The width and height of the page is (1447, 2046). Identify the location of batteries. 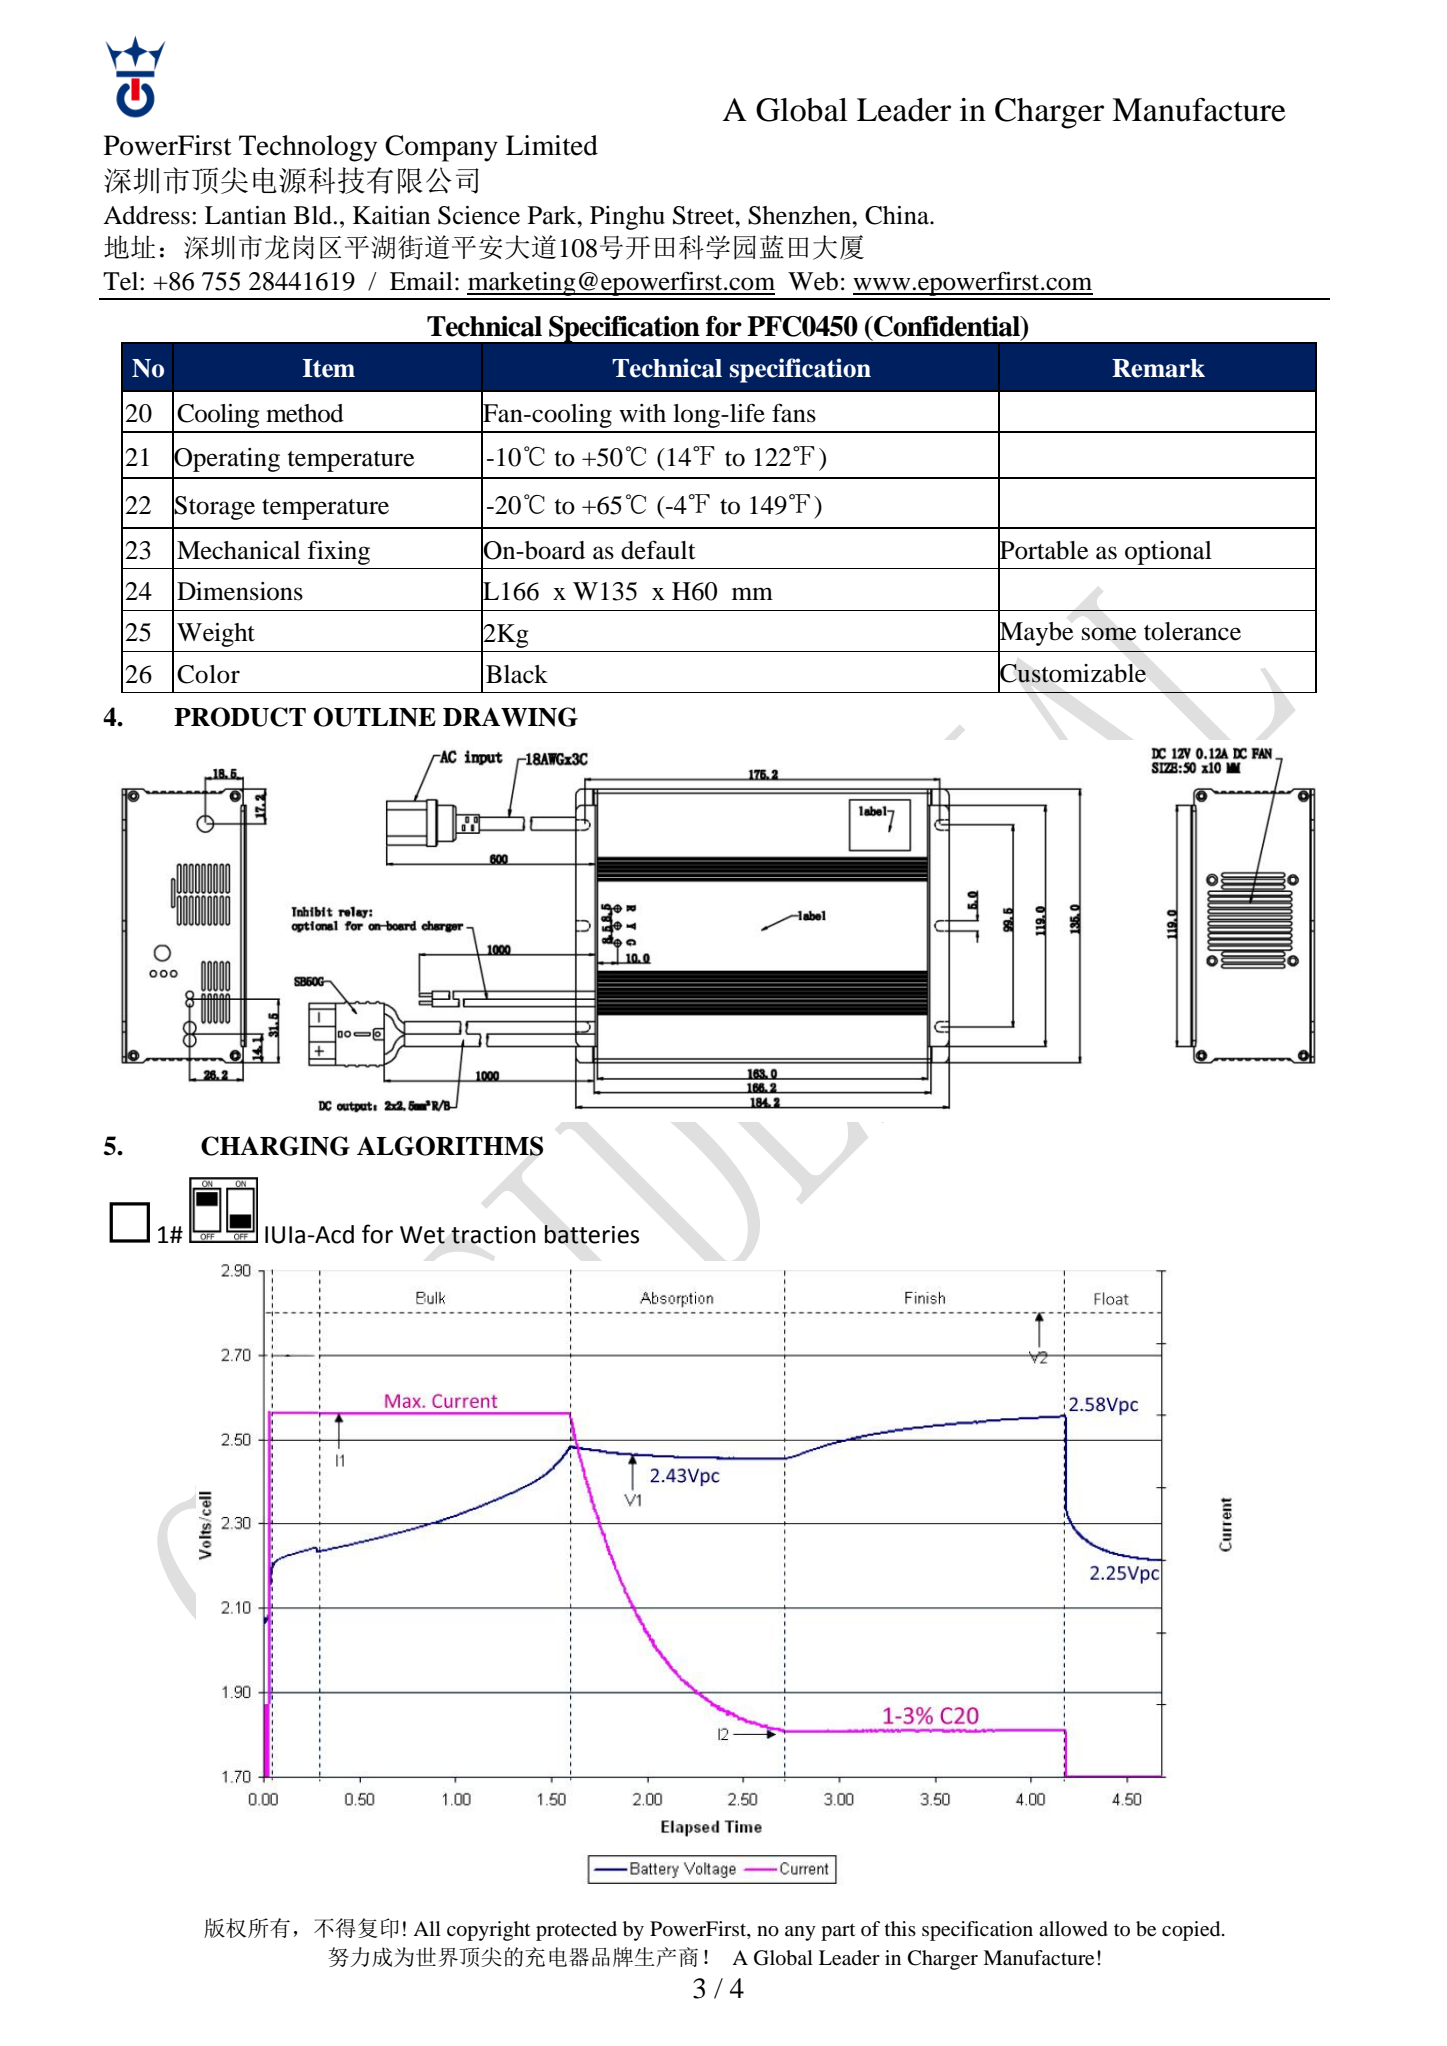
(592, 1234).
